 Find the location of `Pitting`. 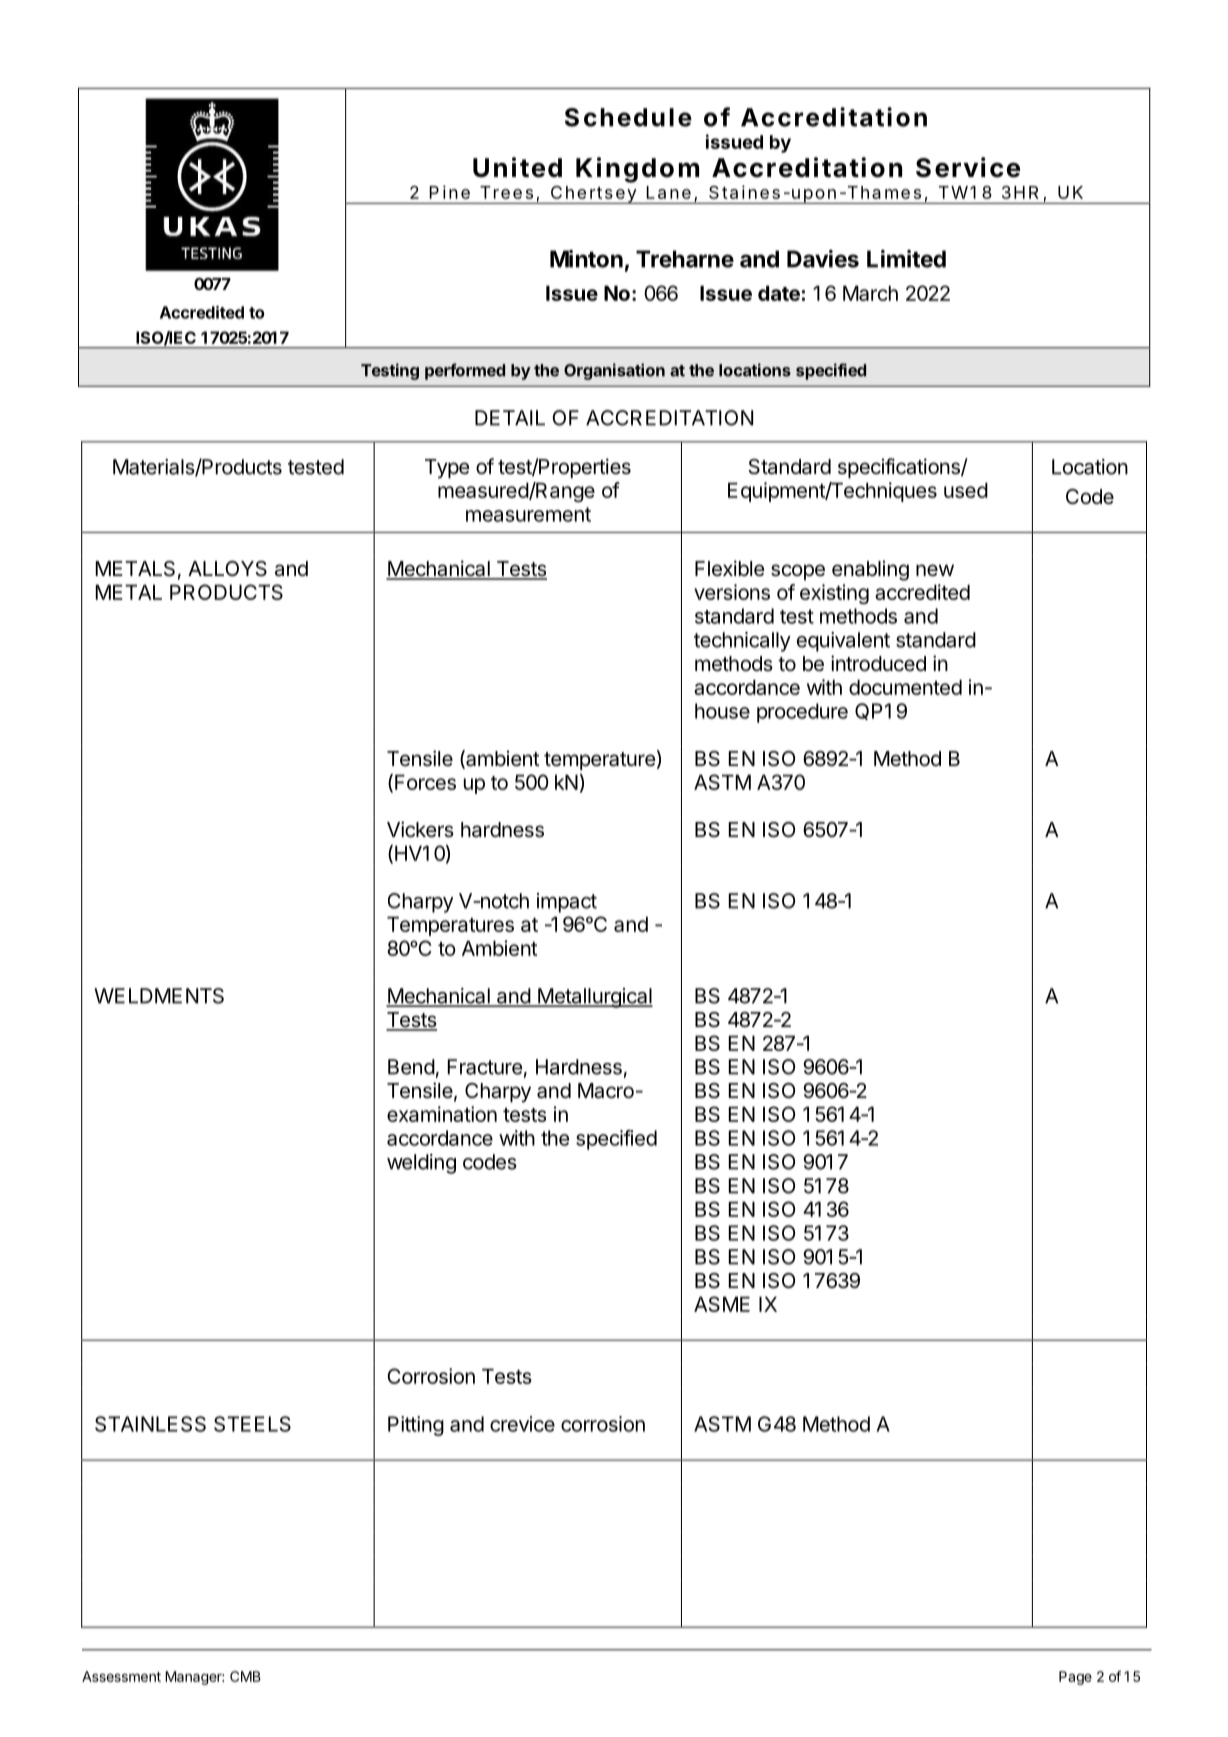

Pitting is located at coordinates (416, 1426).
